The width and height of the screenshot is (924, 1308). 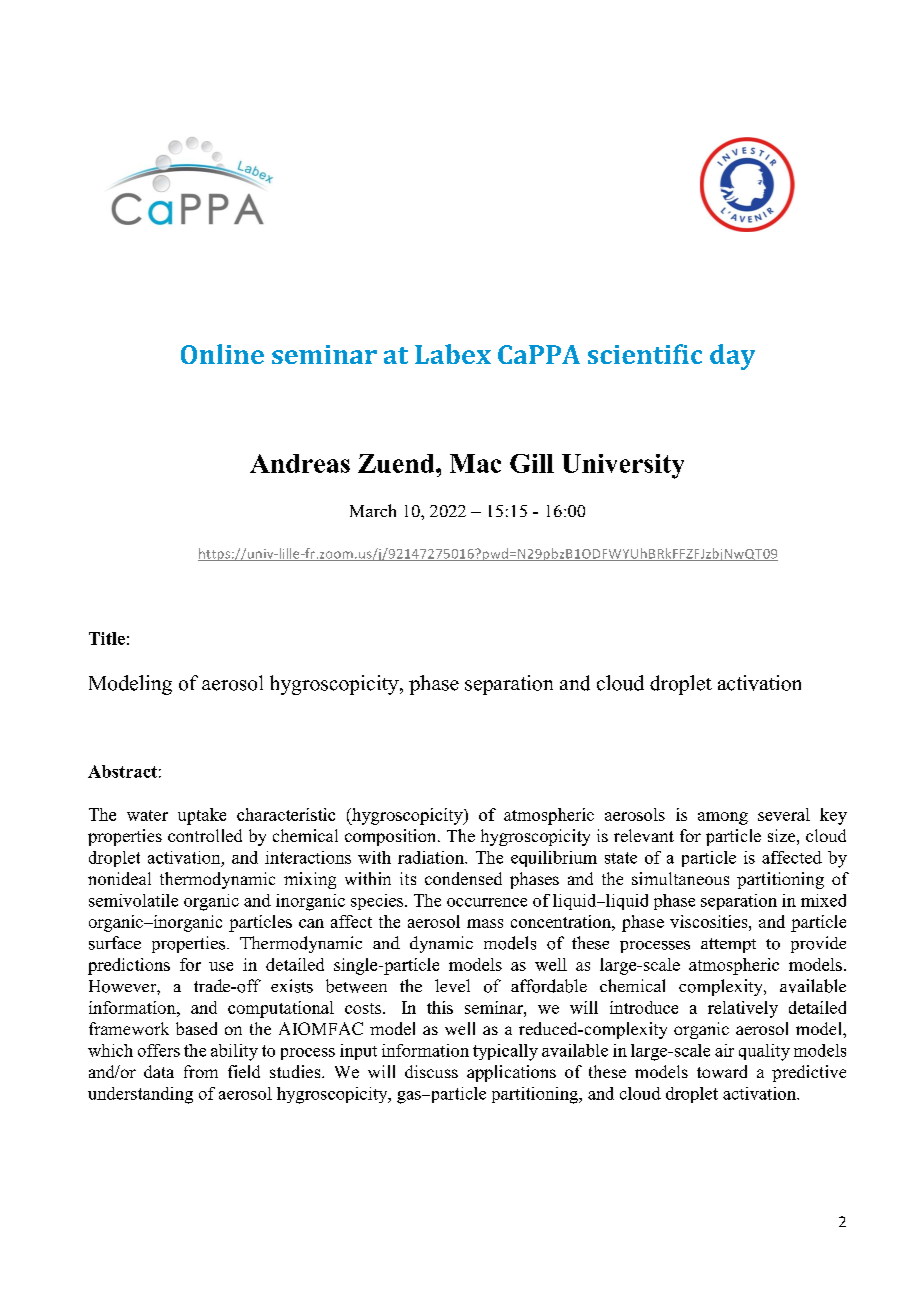 I want to click on Online, so click(x=222, y=354).
